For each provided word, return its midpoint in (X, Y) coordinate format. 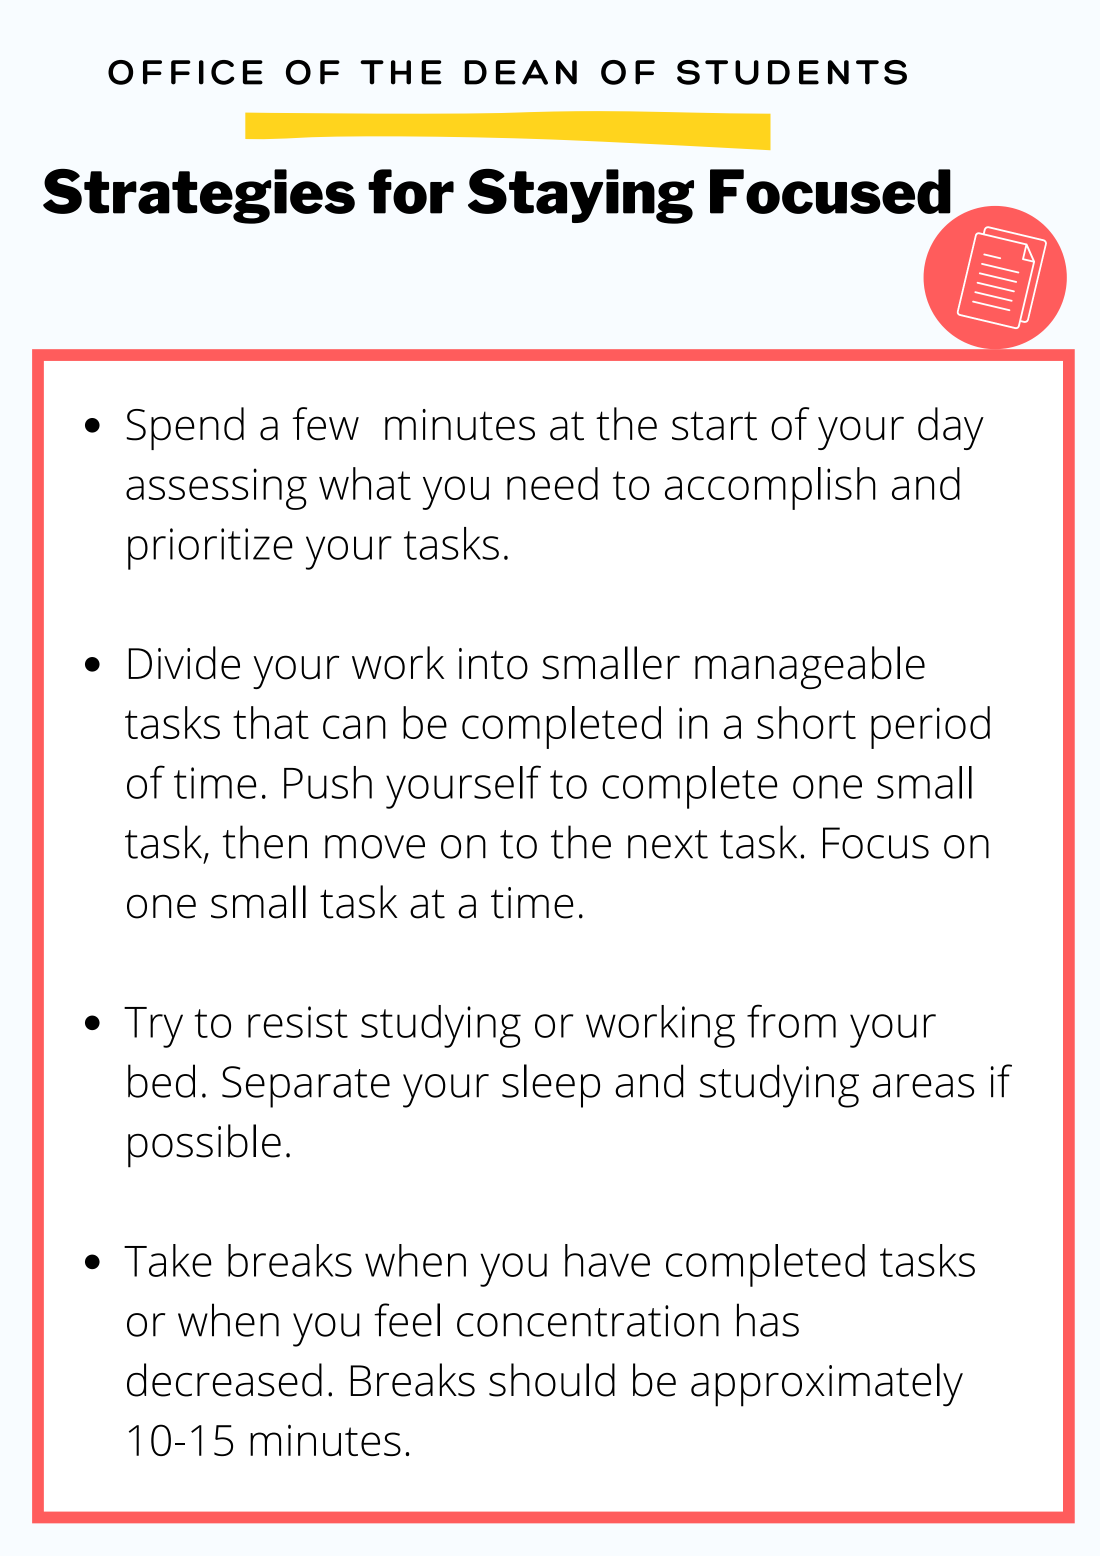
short (806, 722)
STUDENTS (792, 72)
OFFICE (185, 72)
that (271, 722)
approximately (827, 1385)
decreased (224, 1380)
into (493, 664)
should (552, 1380)
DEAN (520, 72)
